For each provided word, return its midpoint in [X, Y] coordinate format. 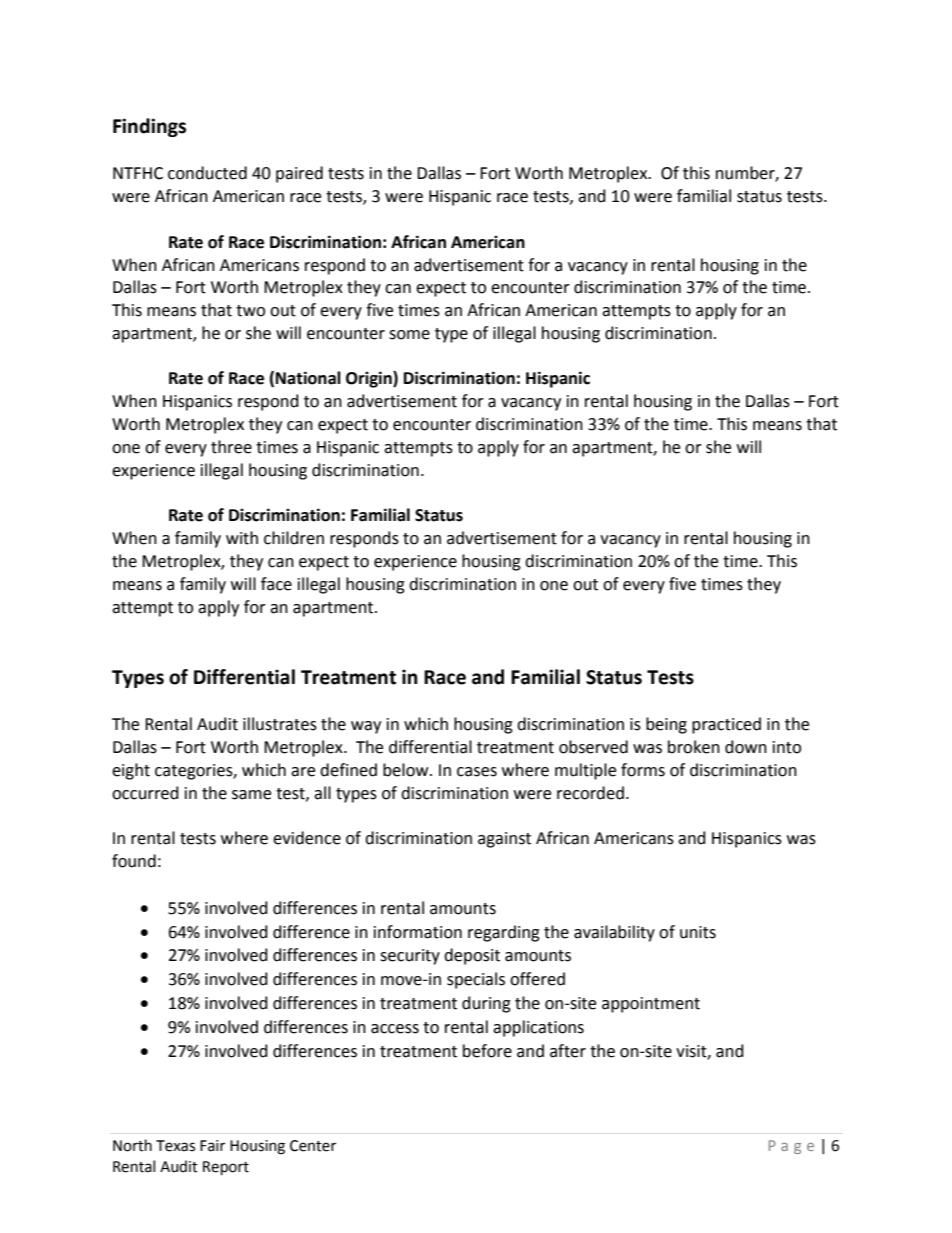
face [276, 584]
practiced [726, 725]
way [366, 727]
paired [299, 174]
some [409, 335]
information [418, 932]
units [698, 932]
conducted [207, 173]
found [134, 861]
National [308, 378]
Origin [370, 379]
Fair [212, 1146]
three [231, 447]
